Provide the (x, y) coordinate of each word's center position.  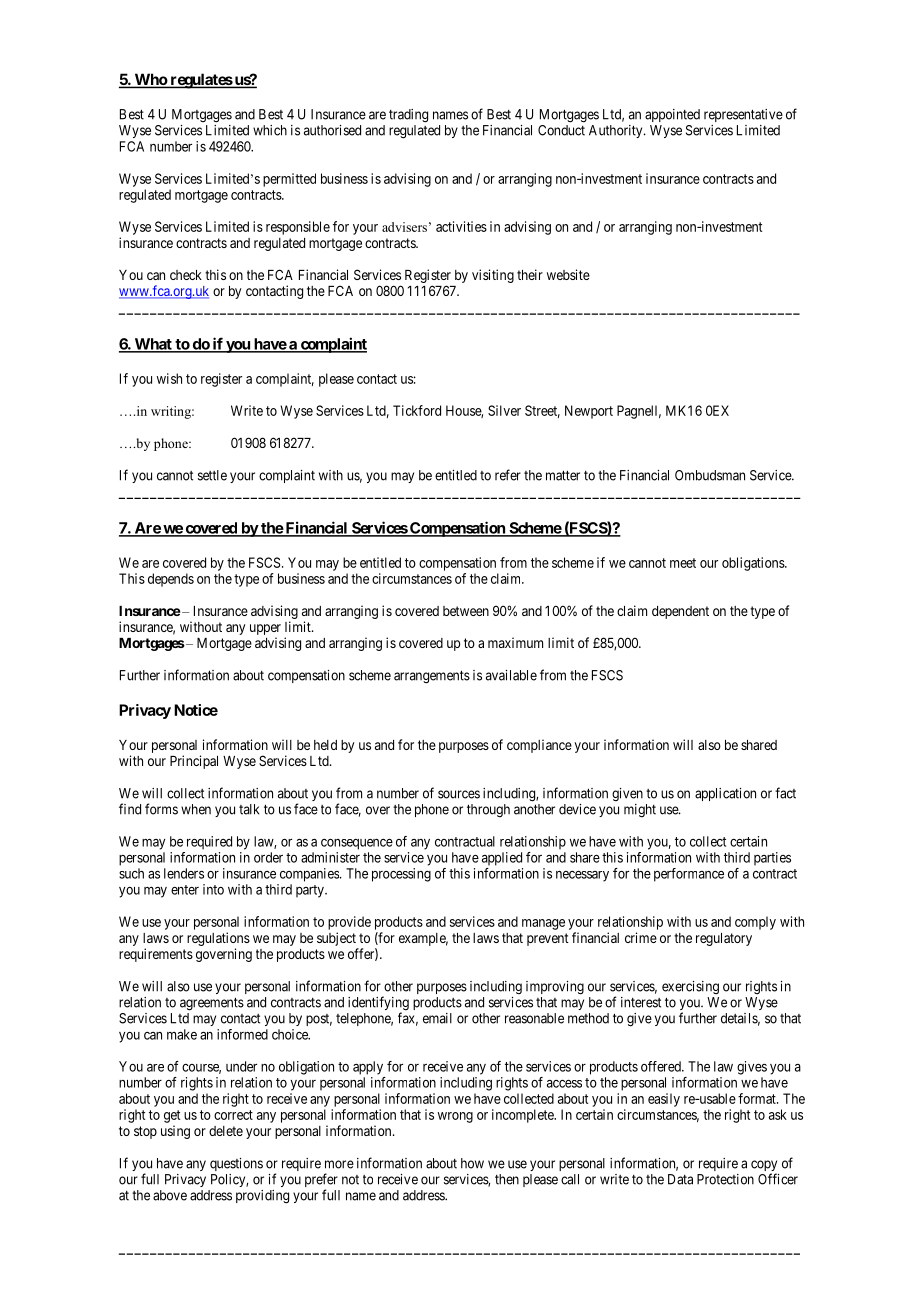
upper (265, 631)
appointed (672, 115)
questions (236, 1164)
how (472, 1163)
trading (408, 116)
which (270, 130)
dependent (680, 612)
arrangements (432, 677)
